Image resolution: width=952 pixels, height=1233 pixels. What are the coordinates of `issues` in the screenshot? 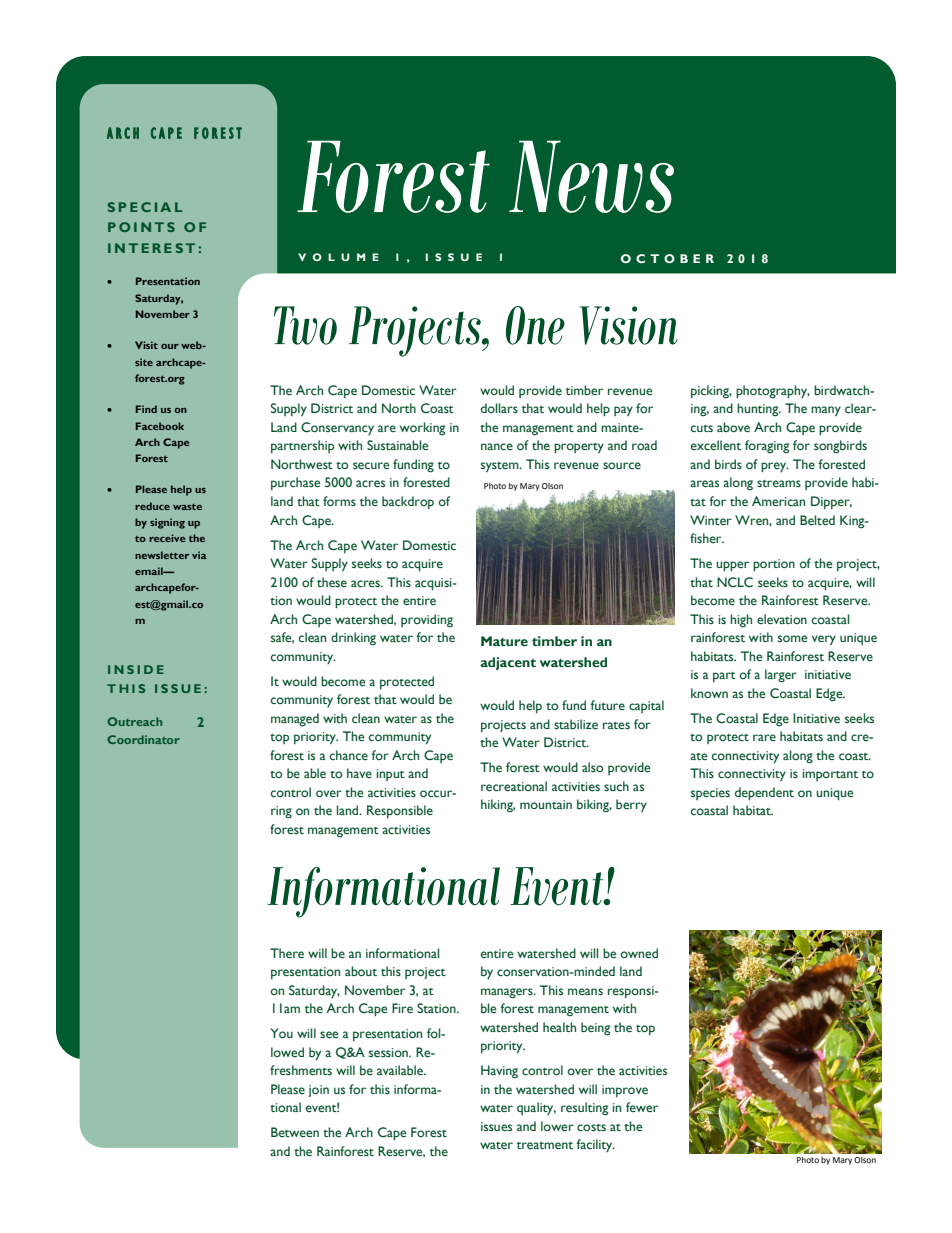 It's located at (496, 1126).
